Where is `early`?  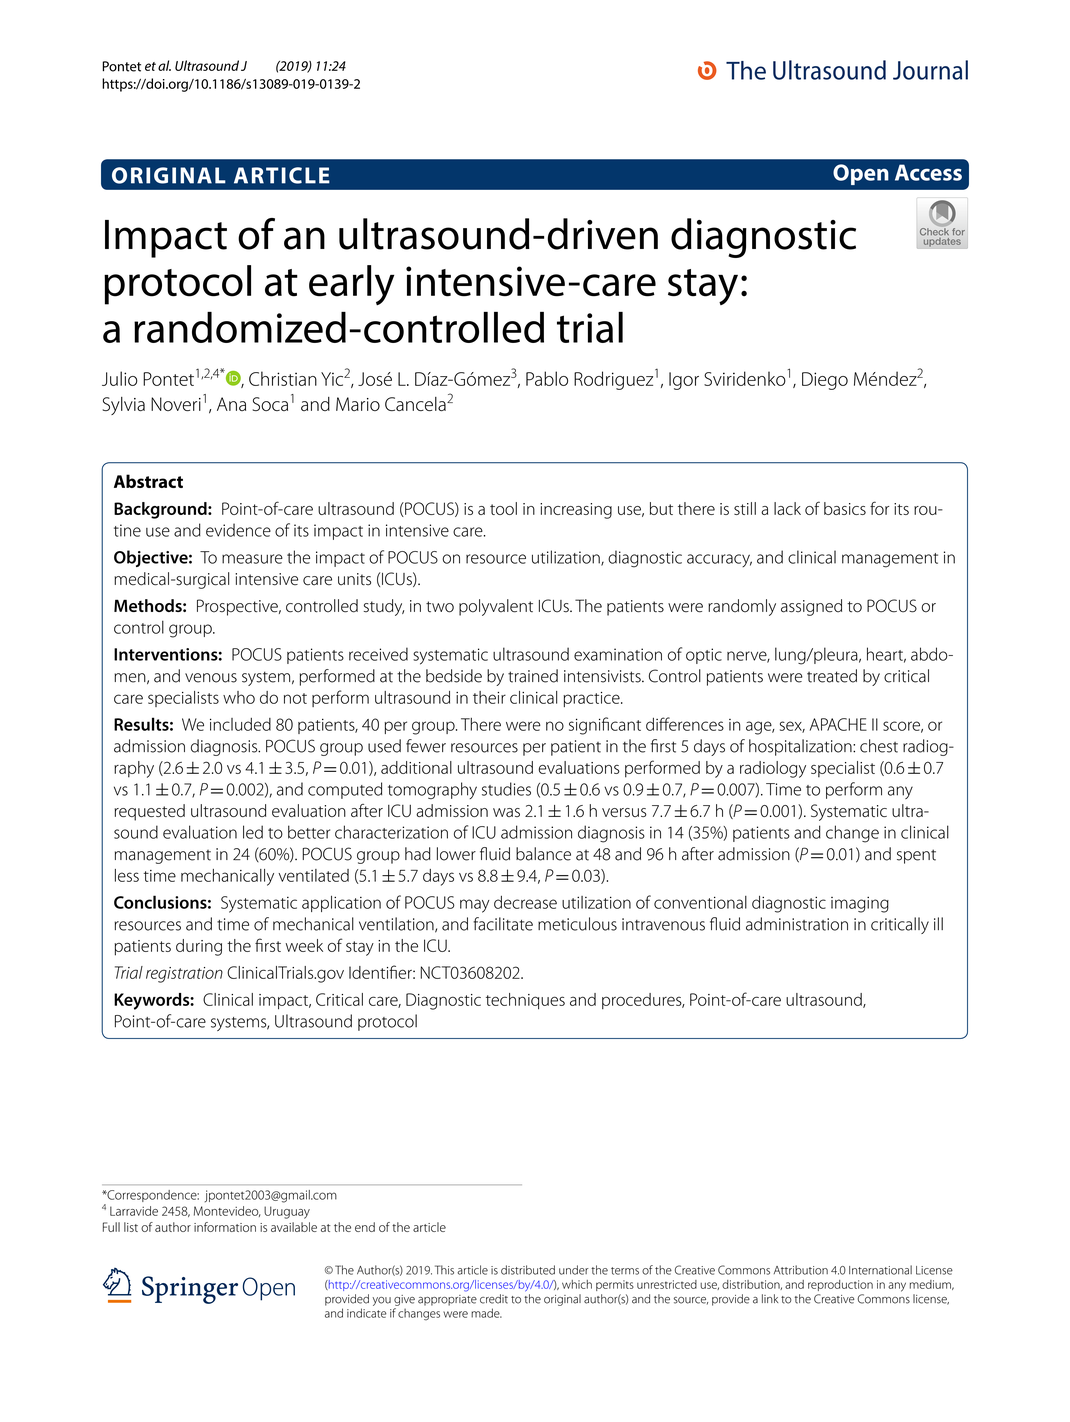
early is located at coordinates (351, 285).
